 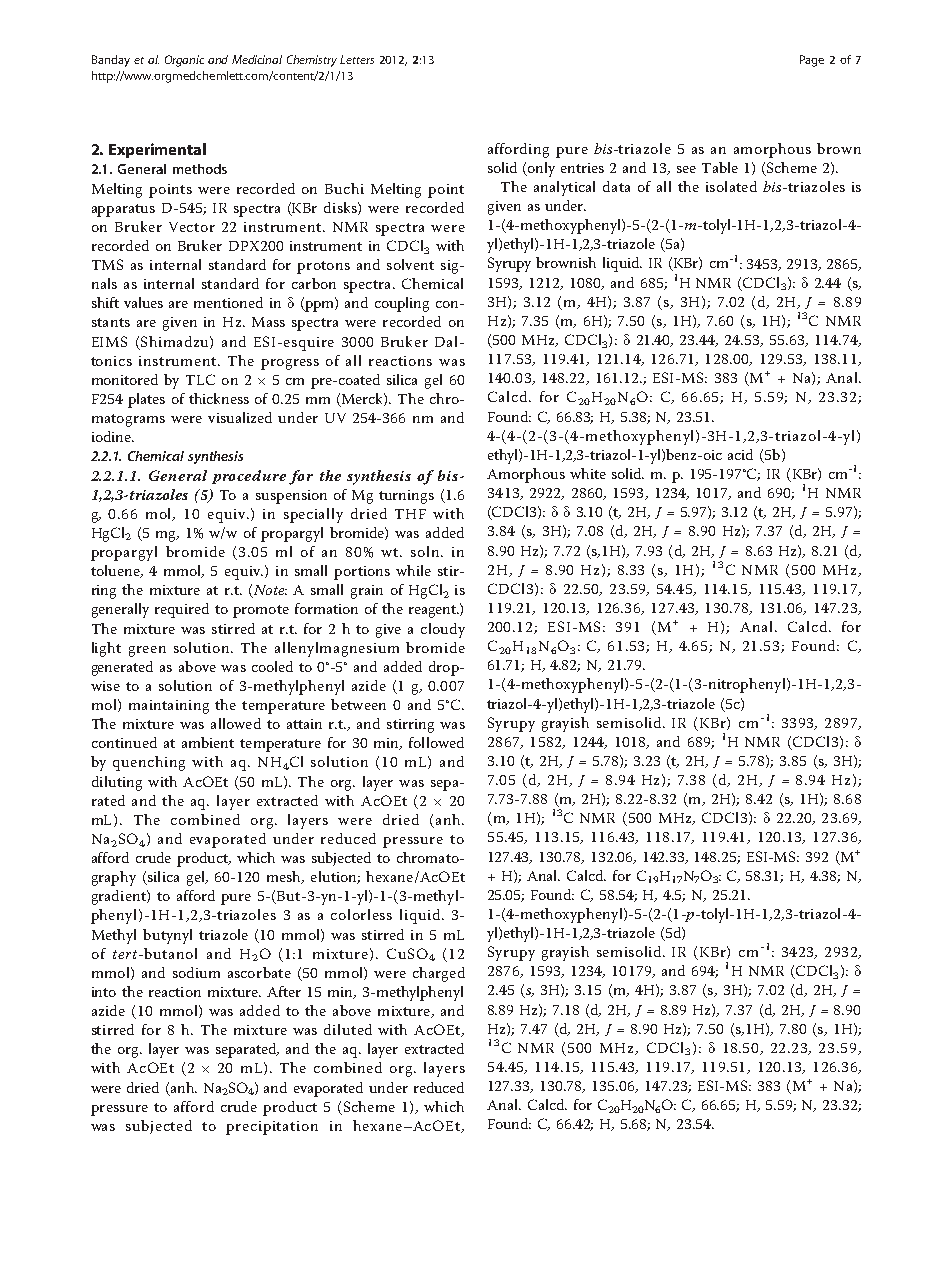 What do you see at coordinates (182, 610) in the screenshot?
I see `required` at bounding box center [182, 610].
